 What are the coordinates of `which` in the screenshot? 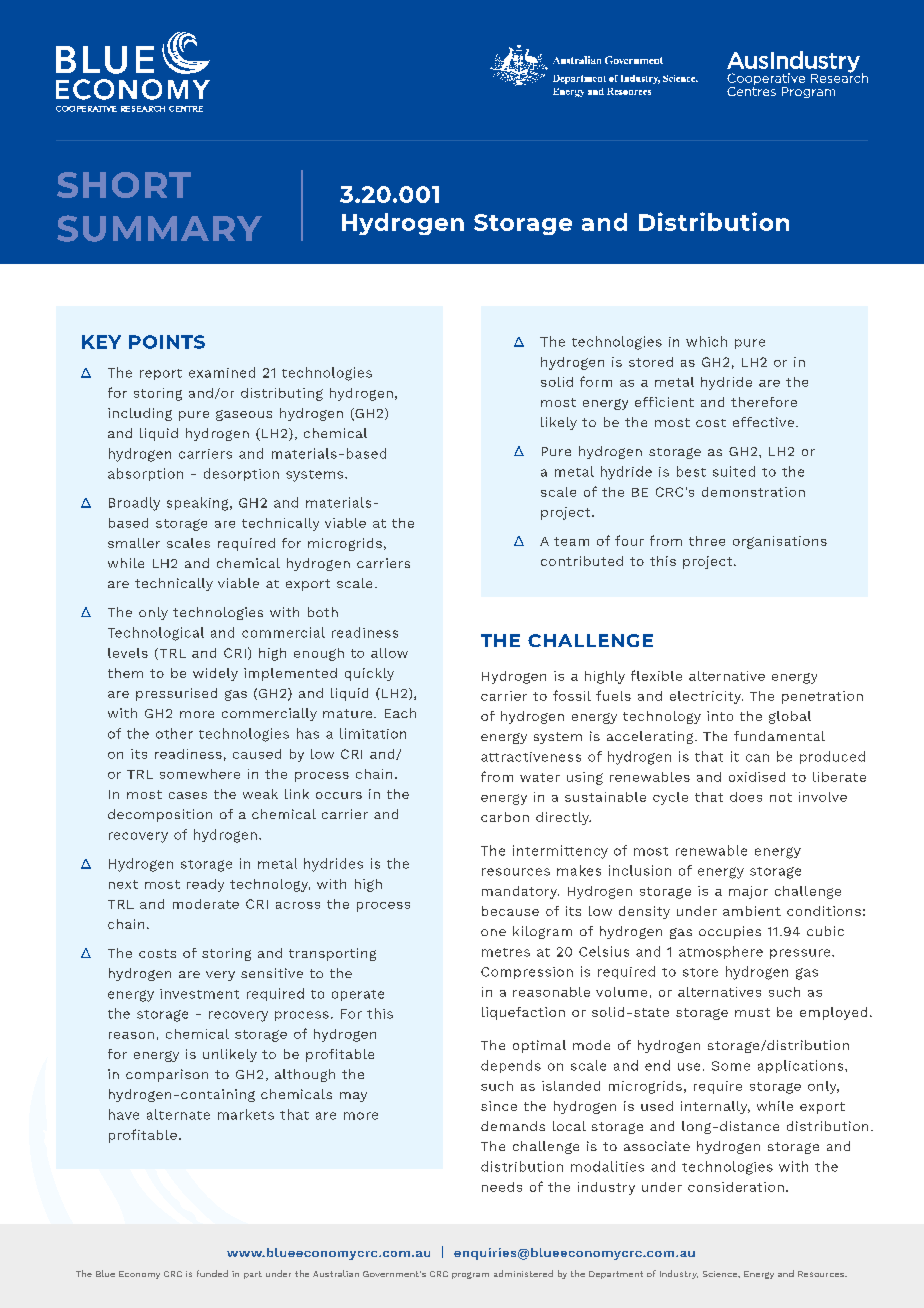 It's located at (706, 341).
